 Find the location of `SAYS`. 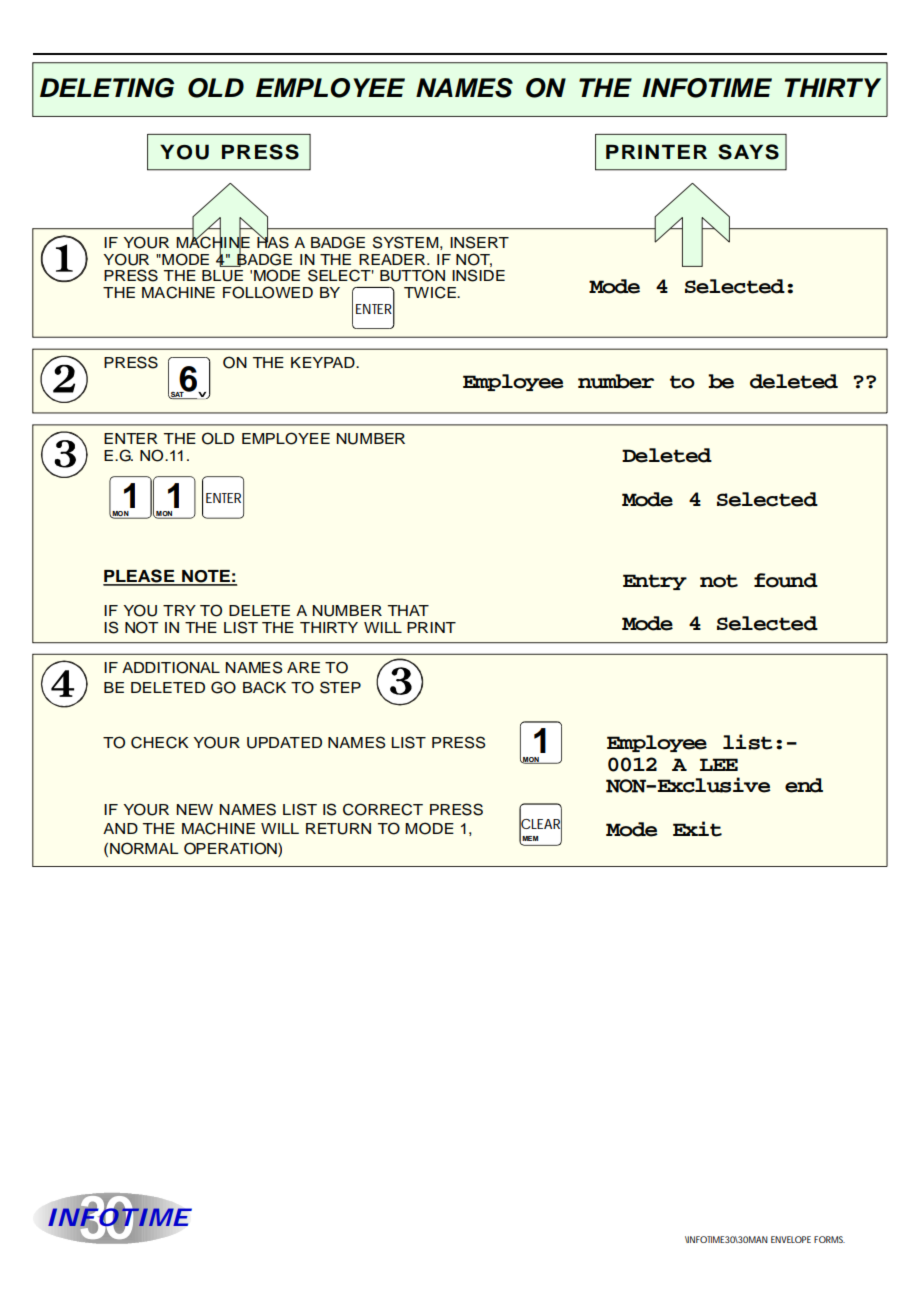

SAYS is located at coordinates (748, 152).
